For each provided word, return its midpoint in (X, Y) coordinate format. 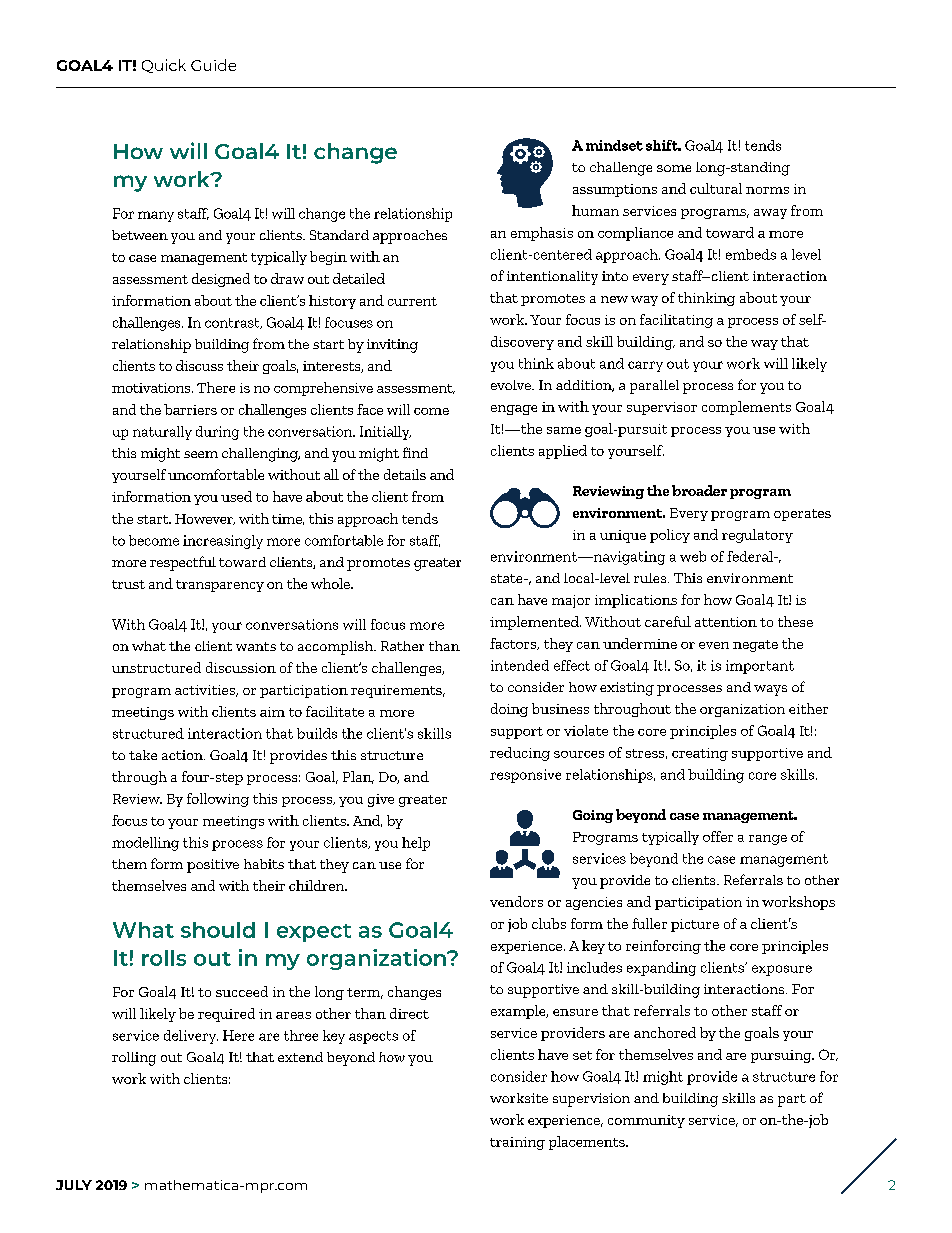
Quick (164, 66)
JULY (74, 1185)
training (517, 1143)
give (381, 800)
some (674, 168)
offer (718, 836)
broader (699, 490)
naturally (162, 433)
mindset (614, 145)
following (218, 800)
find (415, 452)
